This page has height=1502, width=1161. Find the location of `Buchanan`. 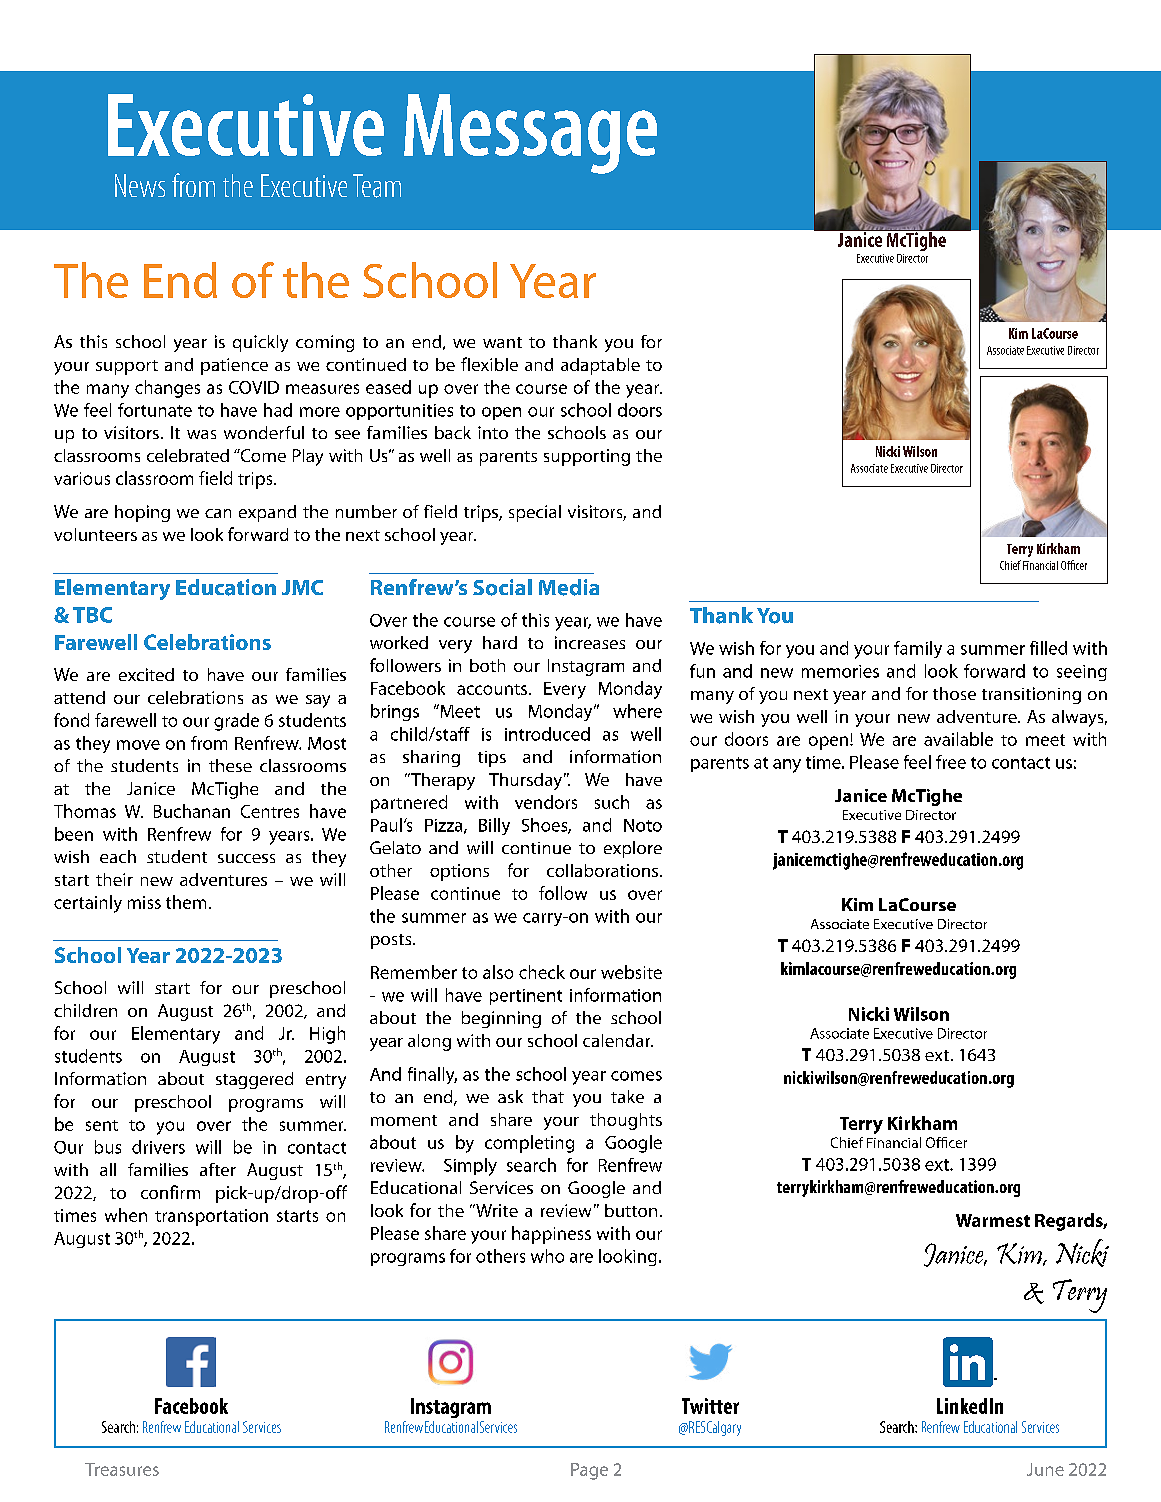

Buchanan is located at coordinates (192, 811).
